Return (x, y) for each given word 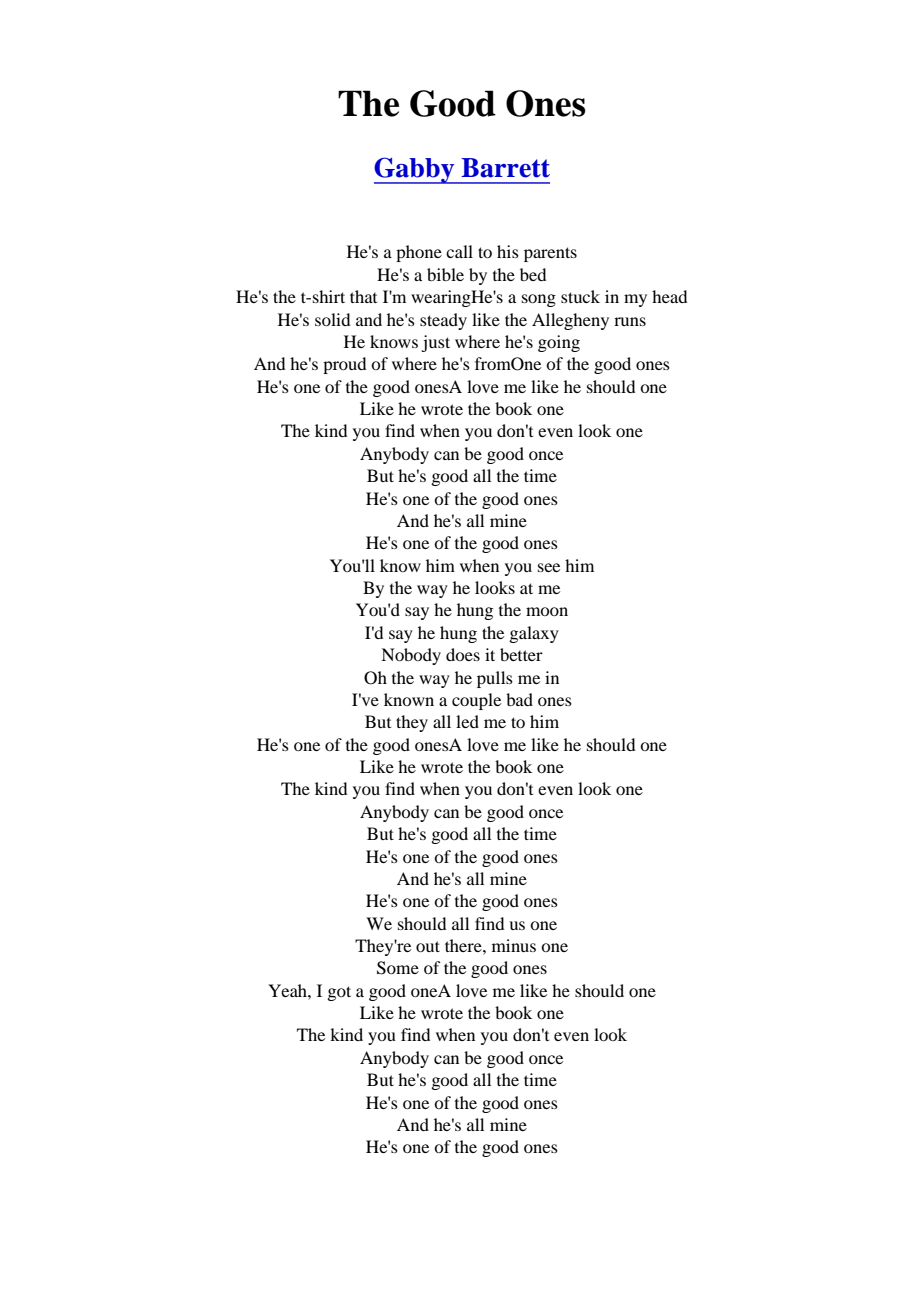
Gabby (415, 170)
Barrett (505, 168)
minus (514, 945)
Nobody (411, 656)
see (549, 567)
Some (398, 968)
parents (550, 254)
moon (547, 611)
